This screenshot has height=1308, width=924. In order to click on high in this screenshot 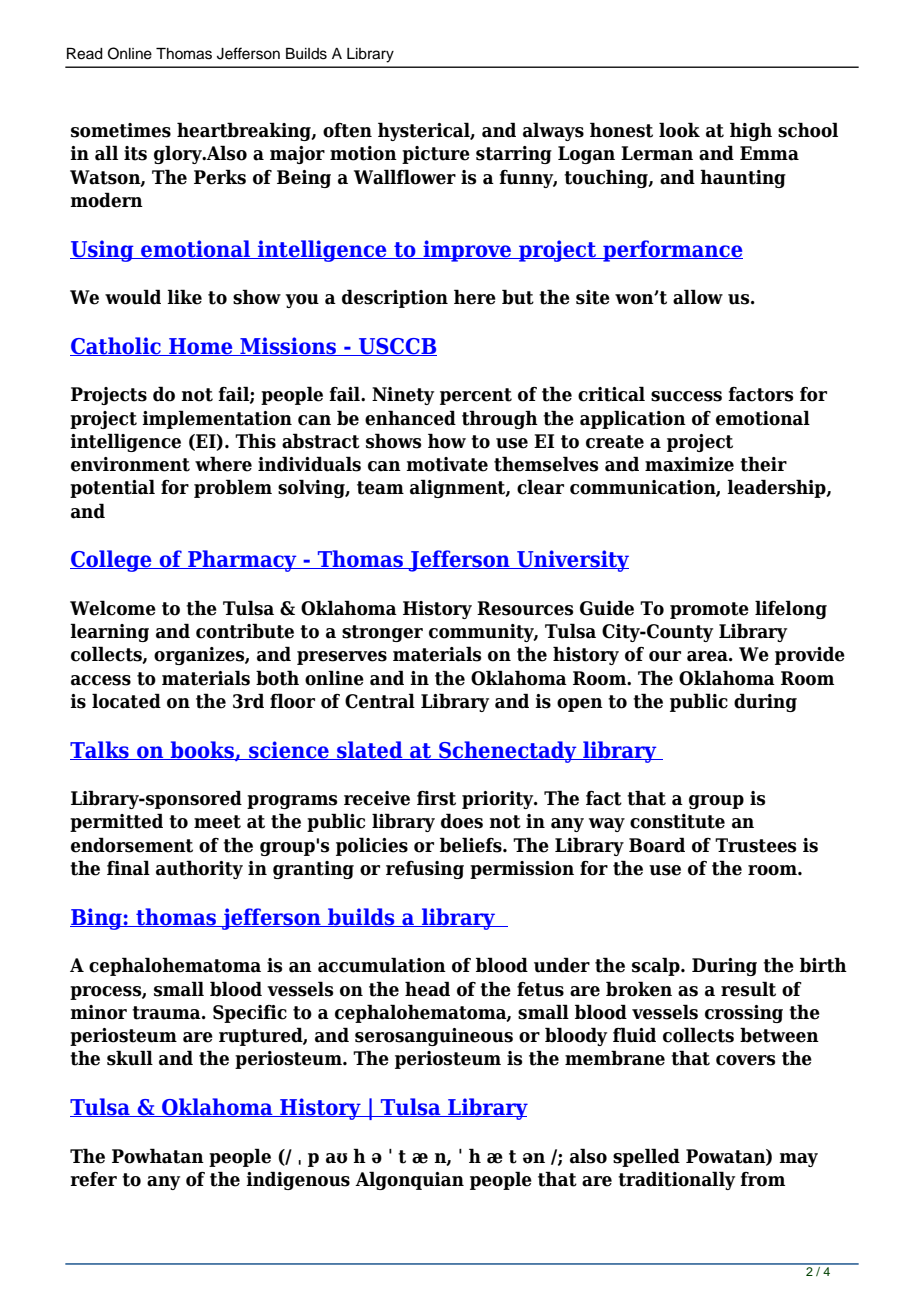, I will do `click(751, 131)`.
